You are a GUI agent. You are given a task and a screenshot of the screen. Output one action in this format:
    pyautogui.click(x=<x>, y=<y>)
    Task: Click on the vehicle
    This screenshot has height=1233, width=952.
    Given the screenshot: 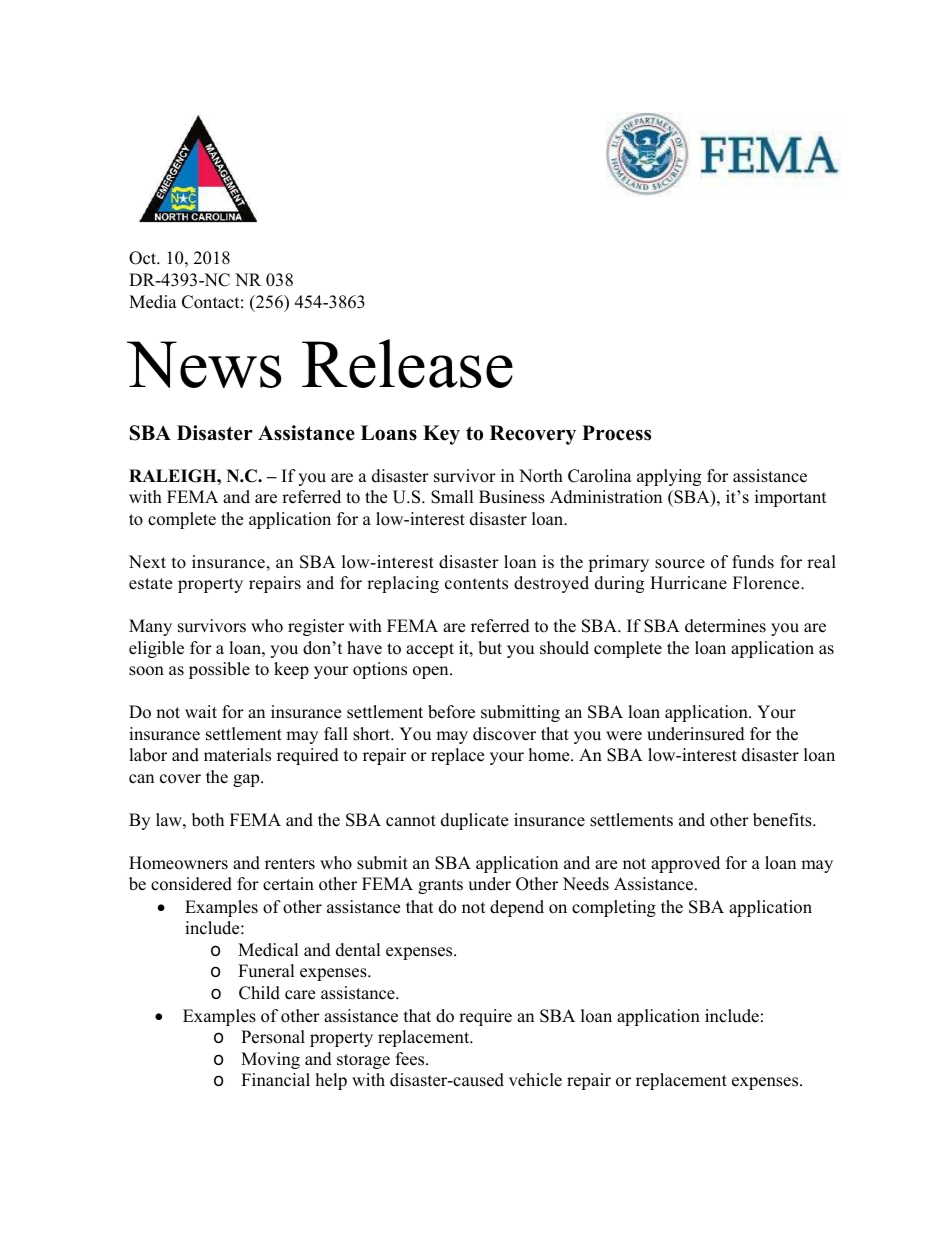 What is the action you would take?
    pyautogui.click(x=535, y=1080)
